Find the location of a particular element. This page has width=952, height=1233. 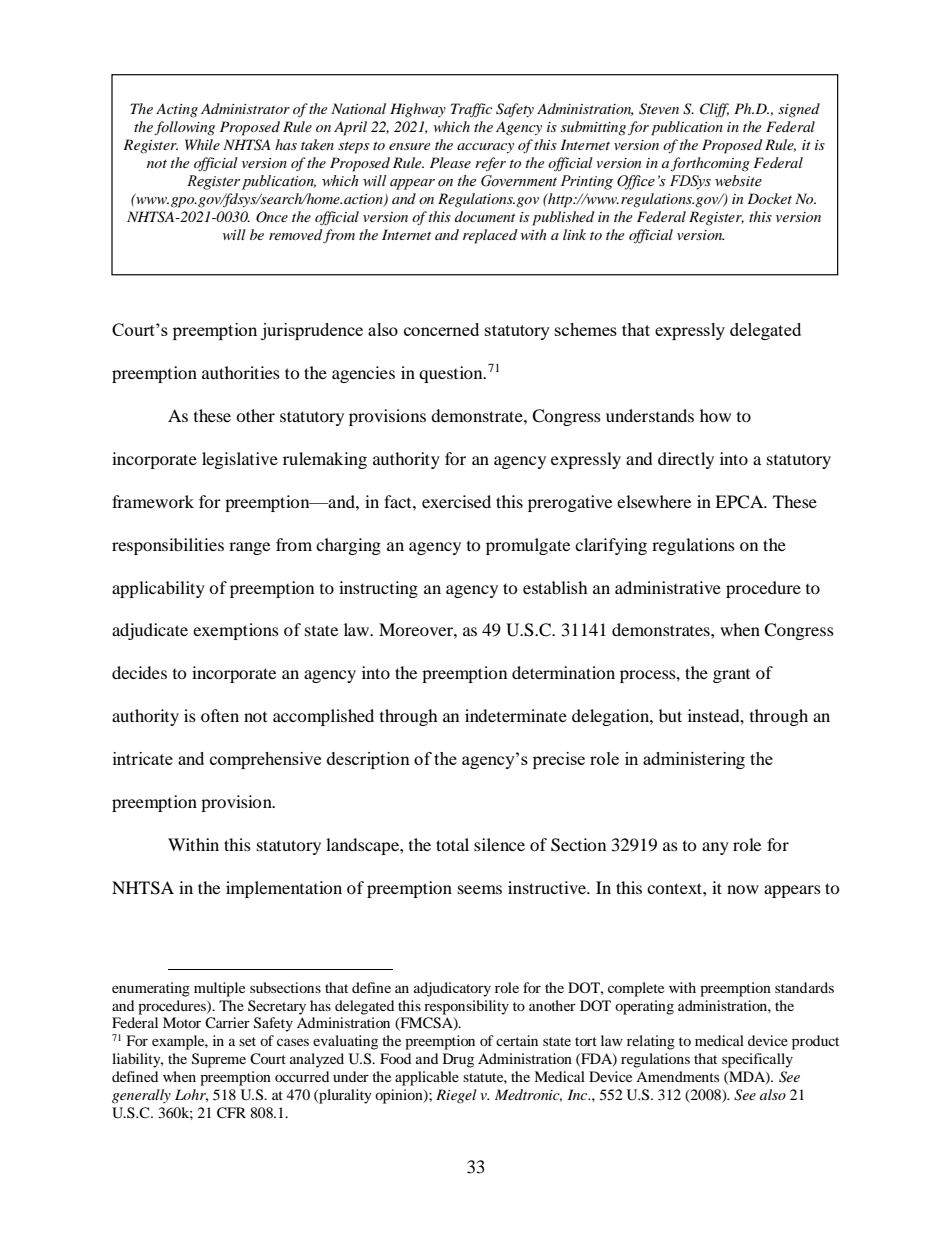

While is located at coordinates (202, 144).
